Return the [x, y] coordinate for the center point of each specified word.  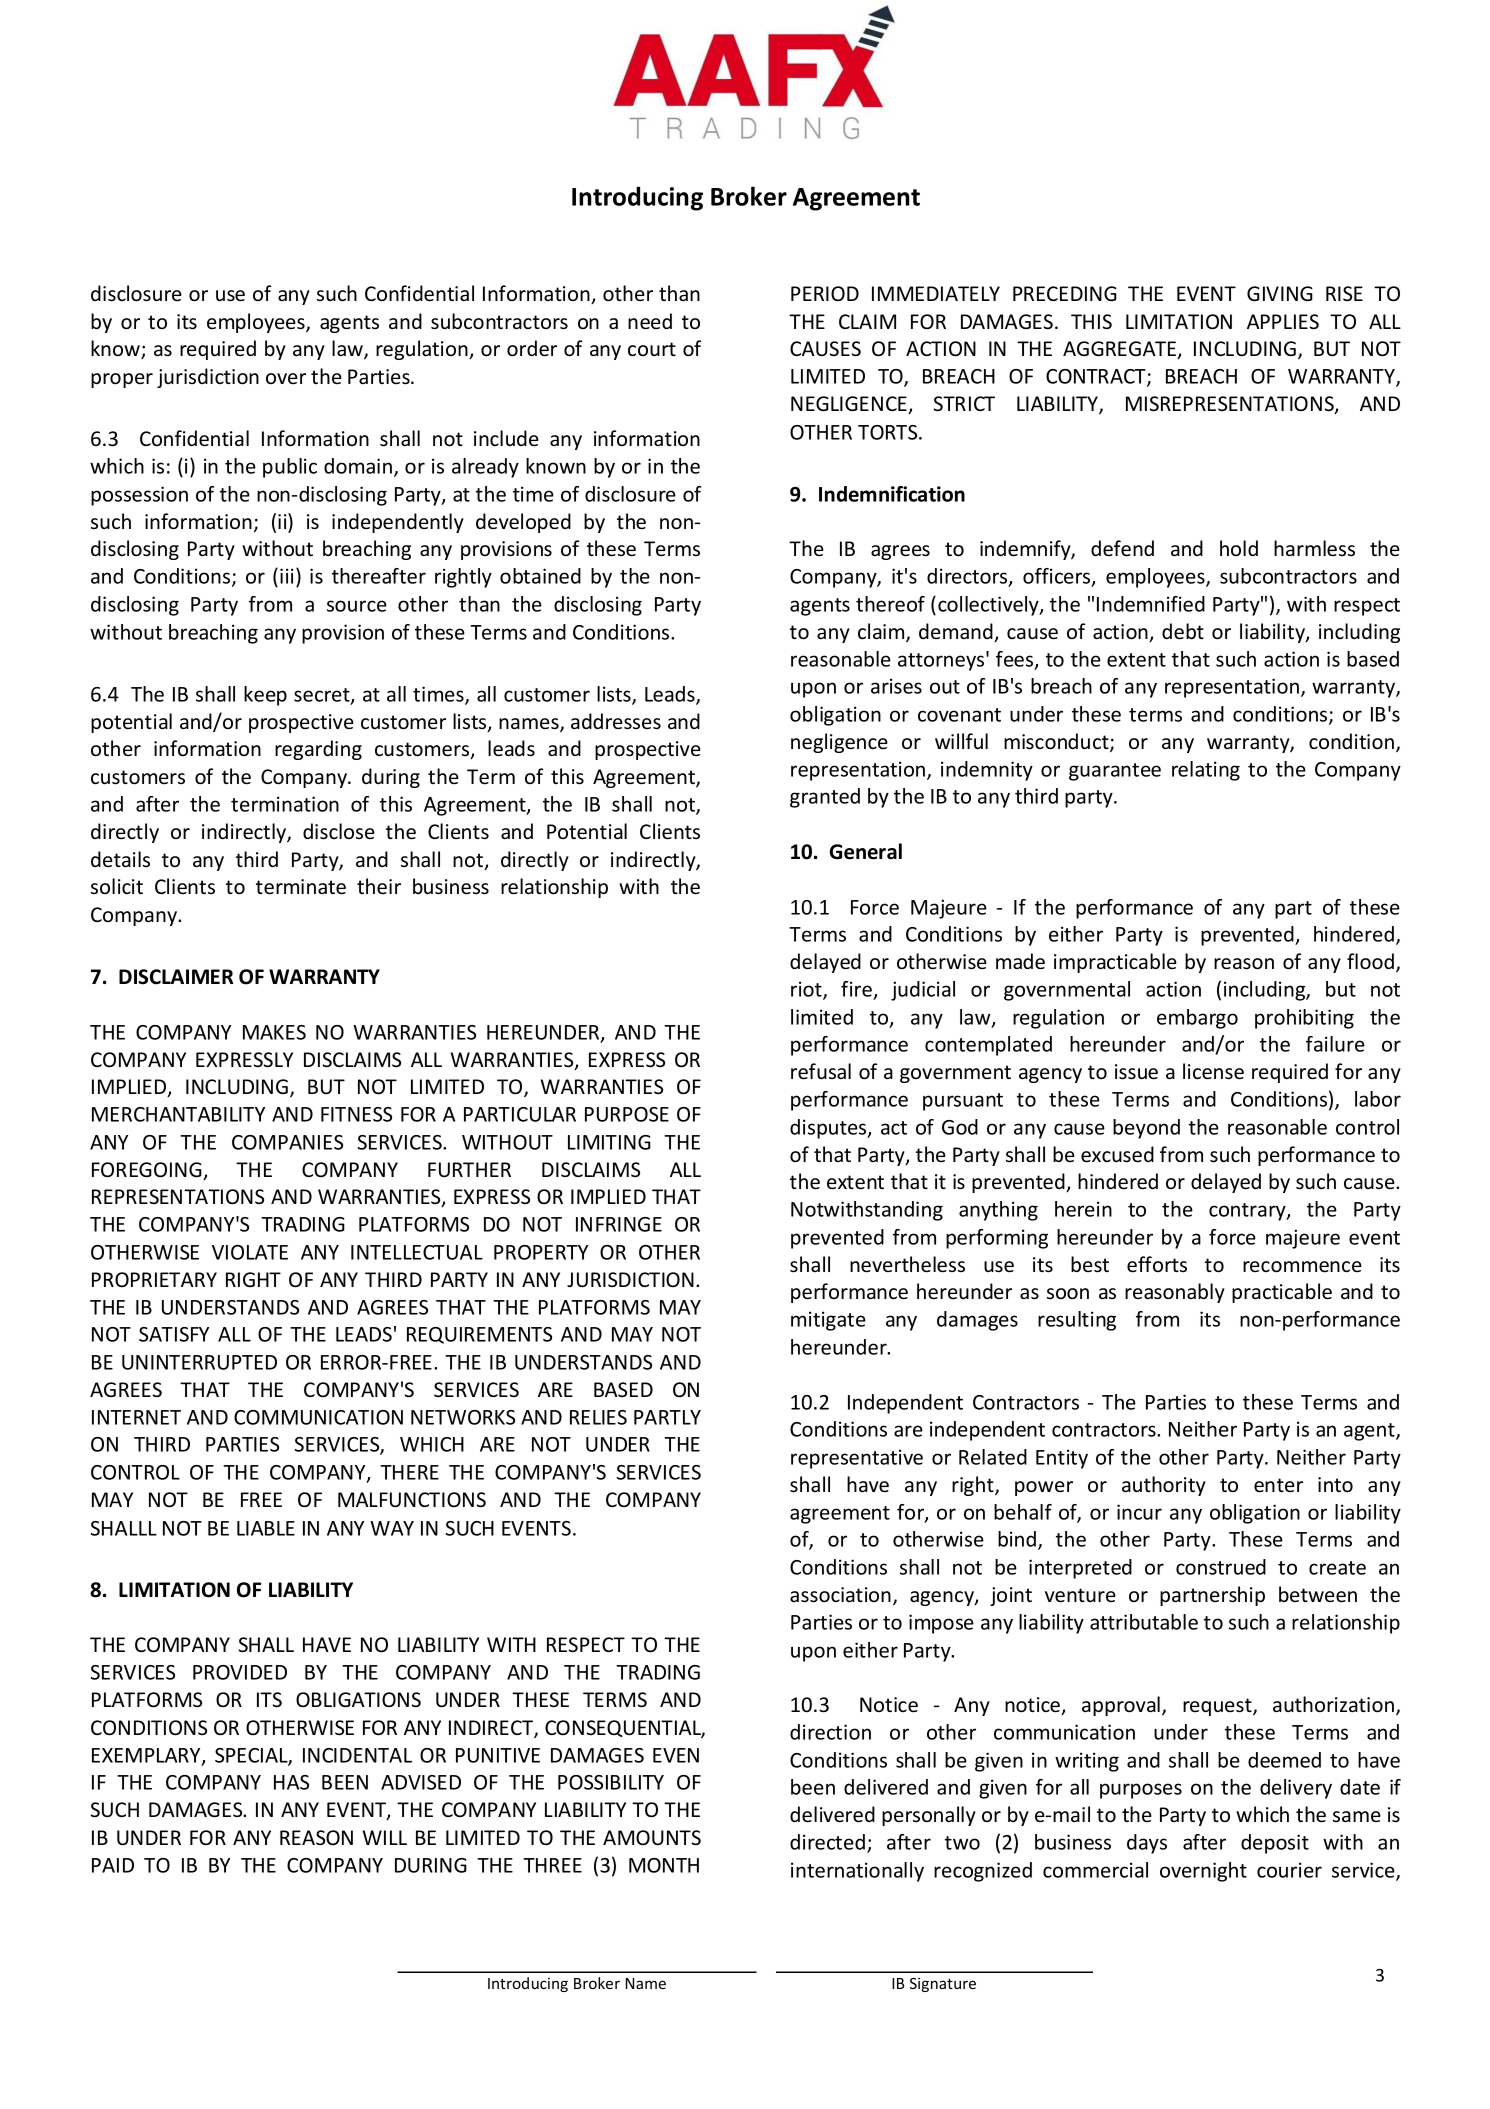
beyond [1146, 1129]
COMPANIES [287, 1142]
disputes [829, 1129]
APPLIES [1283, 321]
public [290, 468]
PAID [113, 1865]
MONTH [664, 1865]
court [652, 349]
